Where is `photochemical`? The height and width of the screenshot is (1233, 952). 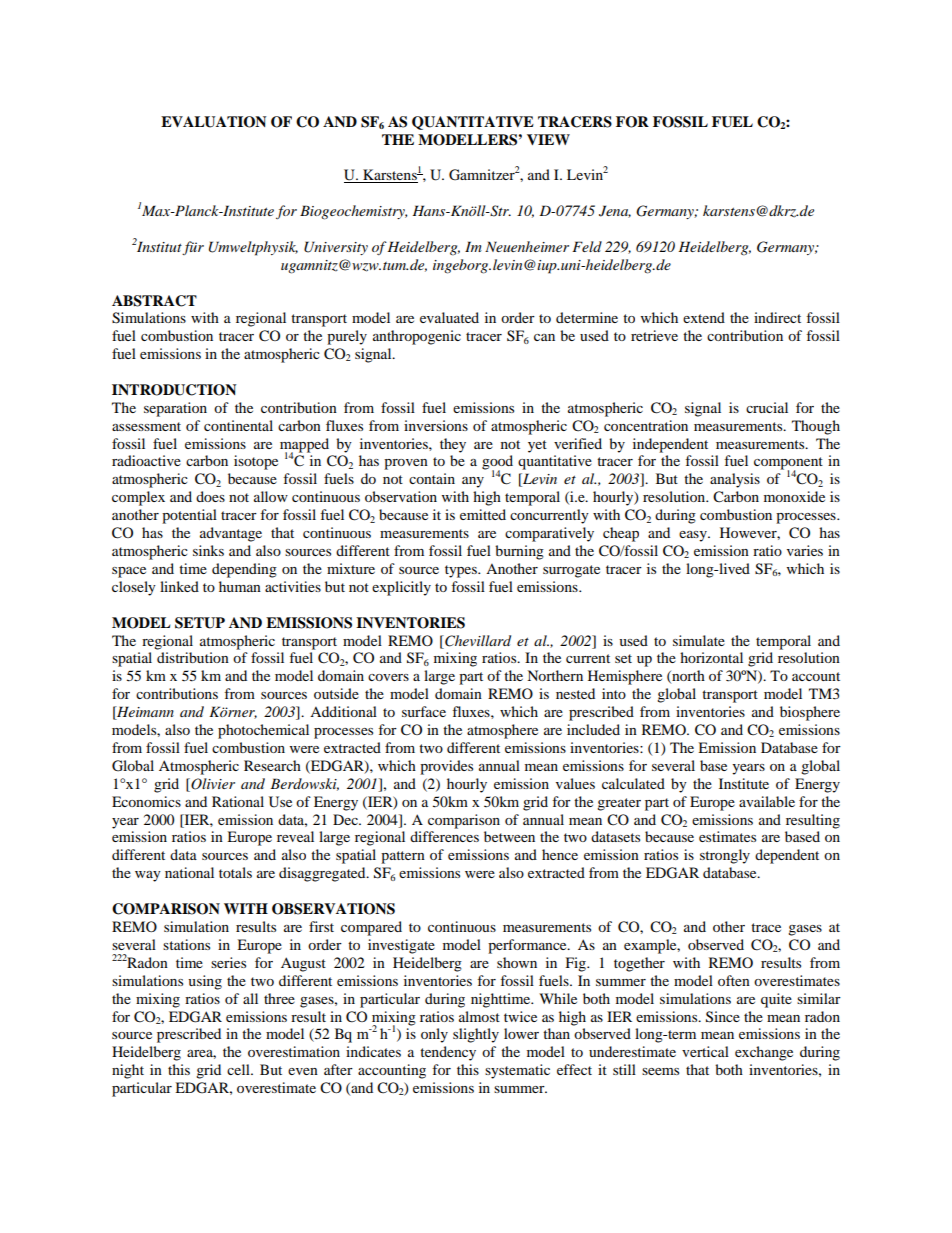 photochemical is located at coordinates (263, 731).
